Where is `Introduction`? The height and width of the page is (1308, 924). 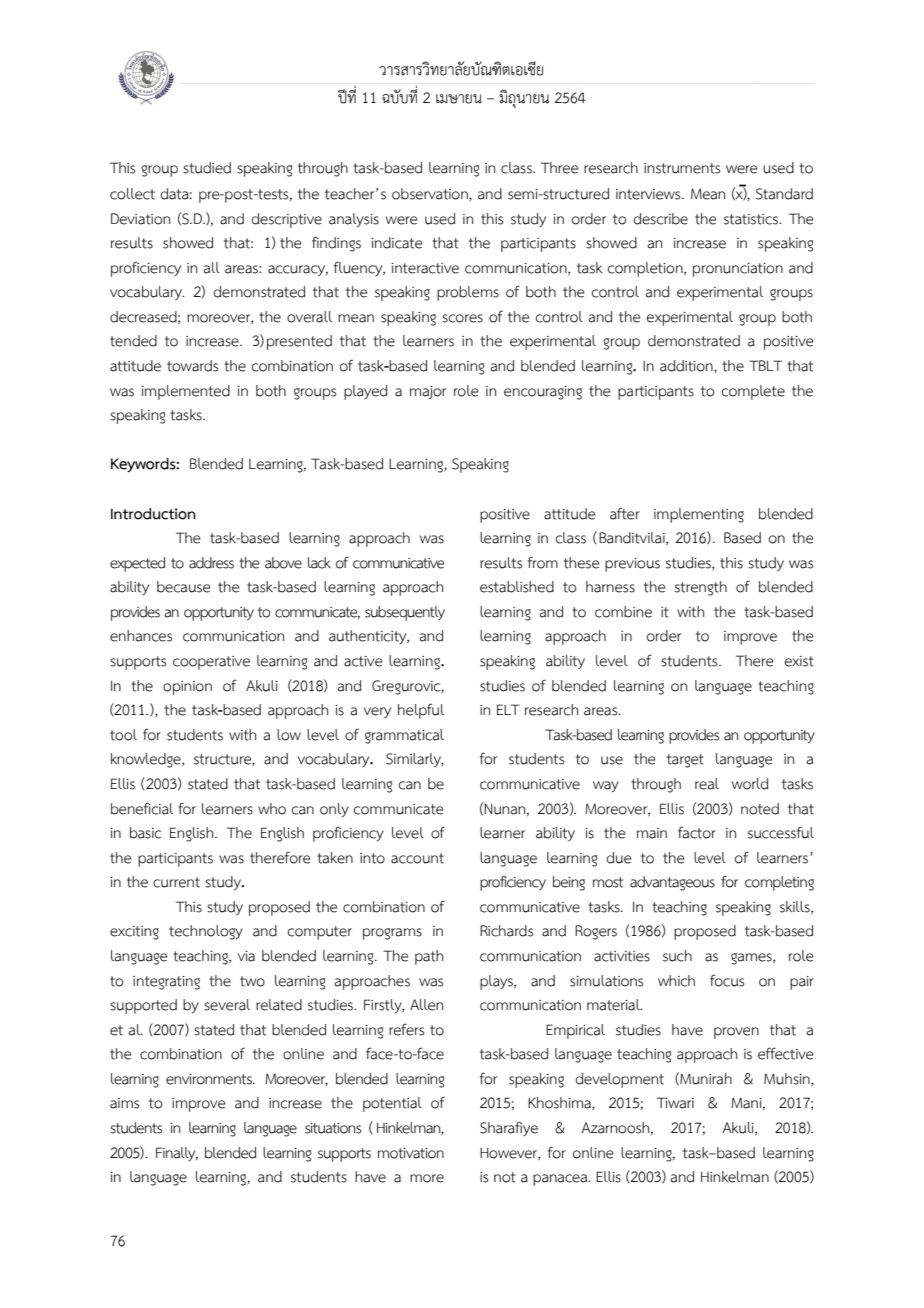 Introduction is located at coordinates (153, 514).
